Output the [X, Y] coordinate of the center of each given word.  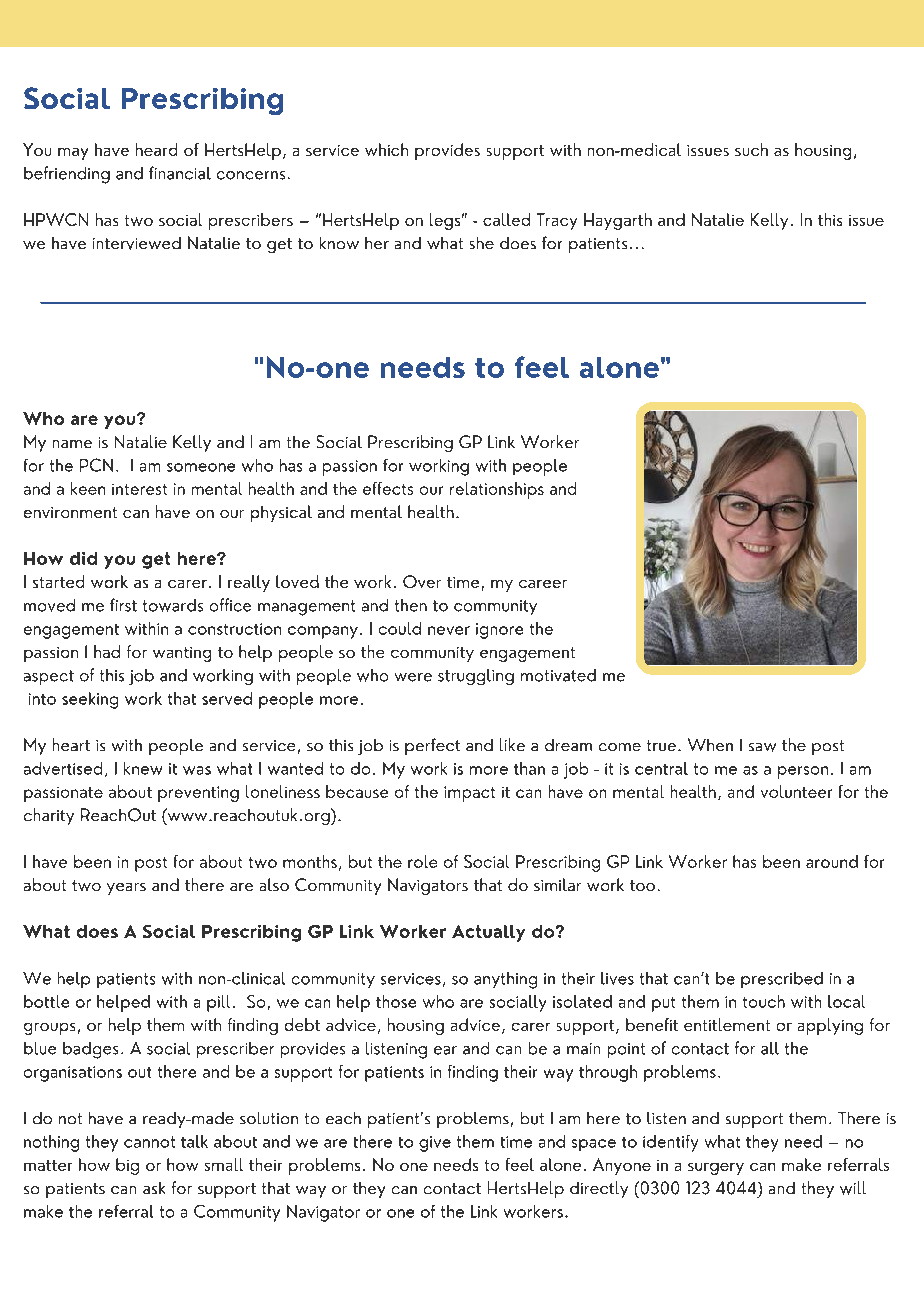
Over [422, 581]
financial [180, 173]
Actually [488, 933]
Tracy [557, 221]
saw [762, 747]
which [386, 149]
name [72, 444]
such [751, 149]
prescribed [782, 980]
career [543, 584]
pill [218, 1003]
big [127, 1166]
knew [143, 768]
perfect [432, 746]
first [123, 605]
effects [388, 488]
